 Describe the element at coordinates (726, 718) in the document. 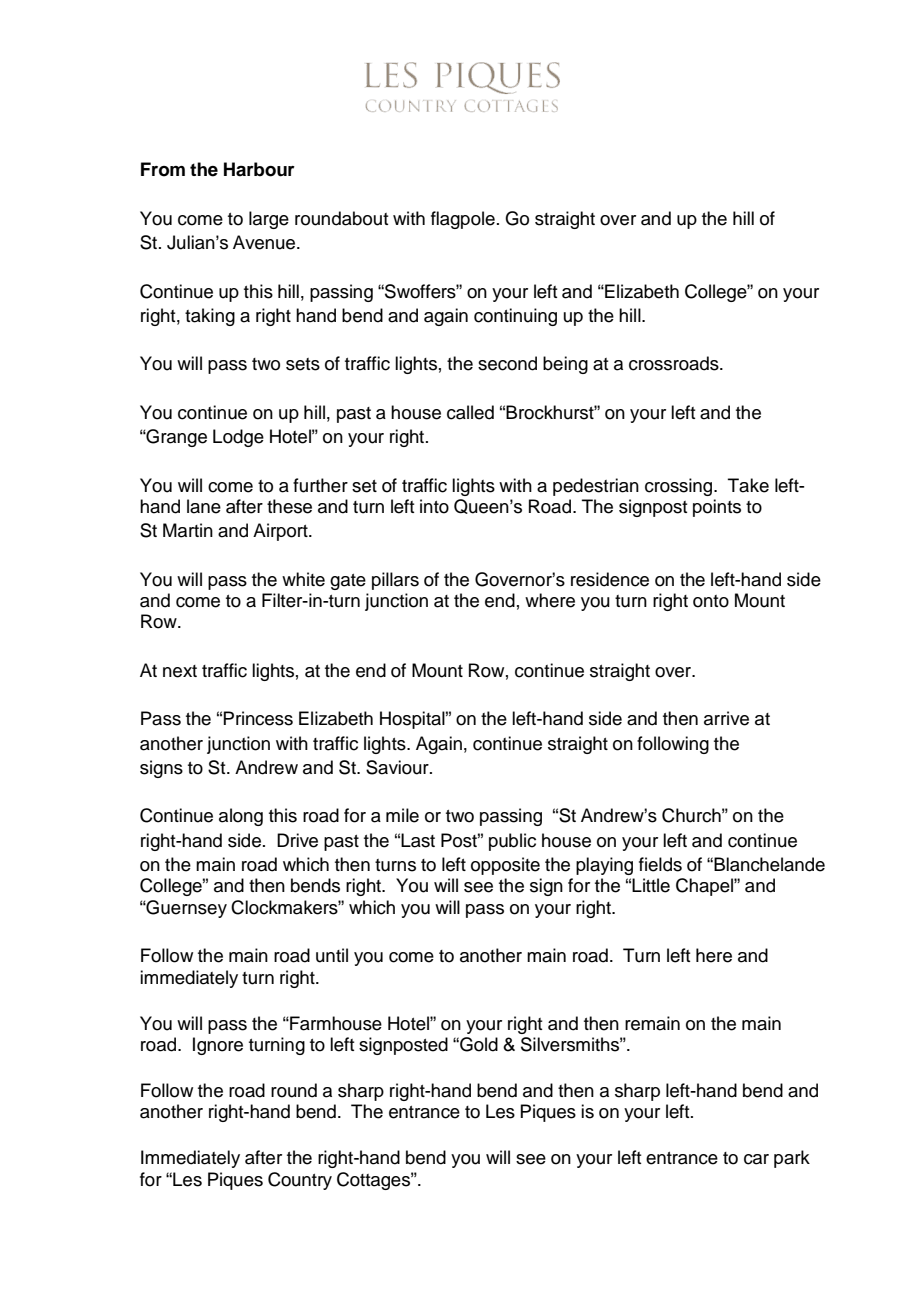

I see `arrive` at that location.
